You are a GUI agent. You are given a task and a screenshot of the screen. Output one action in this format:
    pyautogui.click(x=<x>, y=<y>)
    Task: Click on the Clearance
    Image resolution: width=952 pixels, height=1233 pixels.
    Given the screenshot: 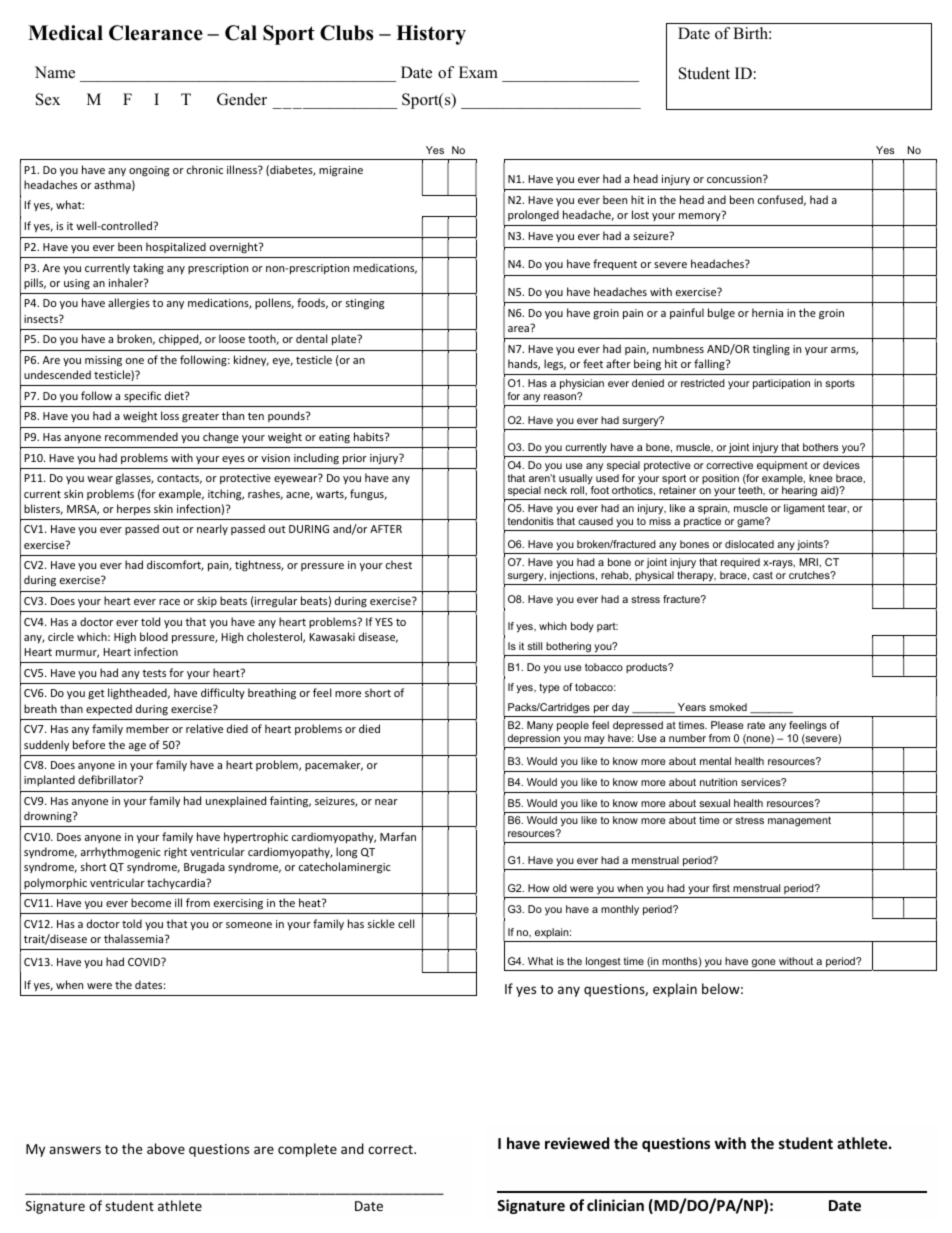 What is the action you would take?
    pyautogui.click(x=156, y=33)
